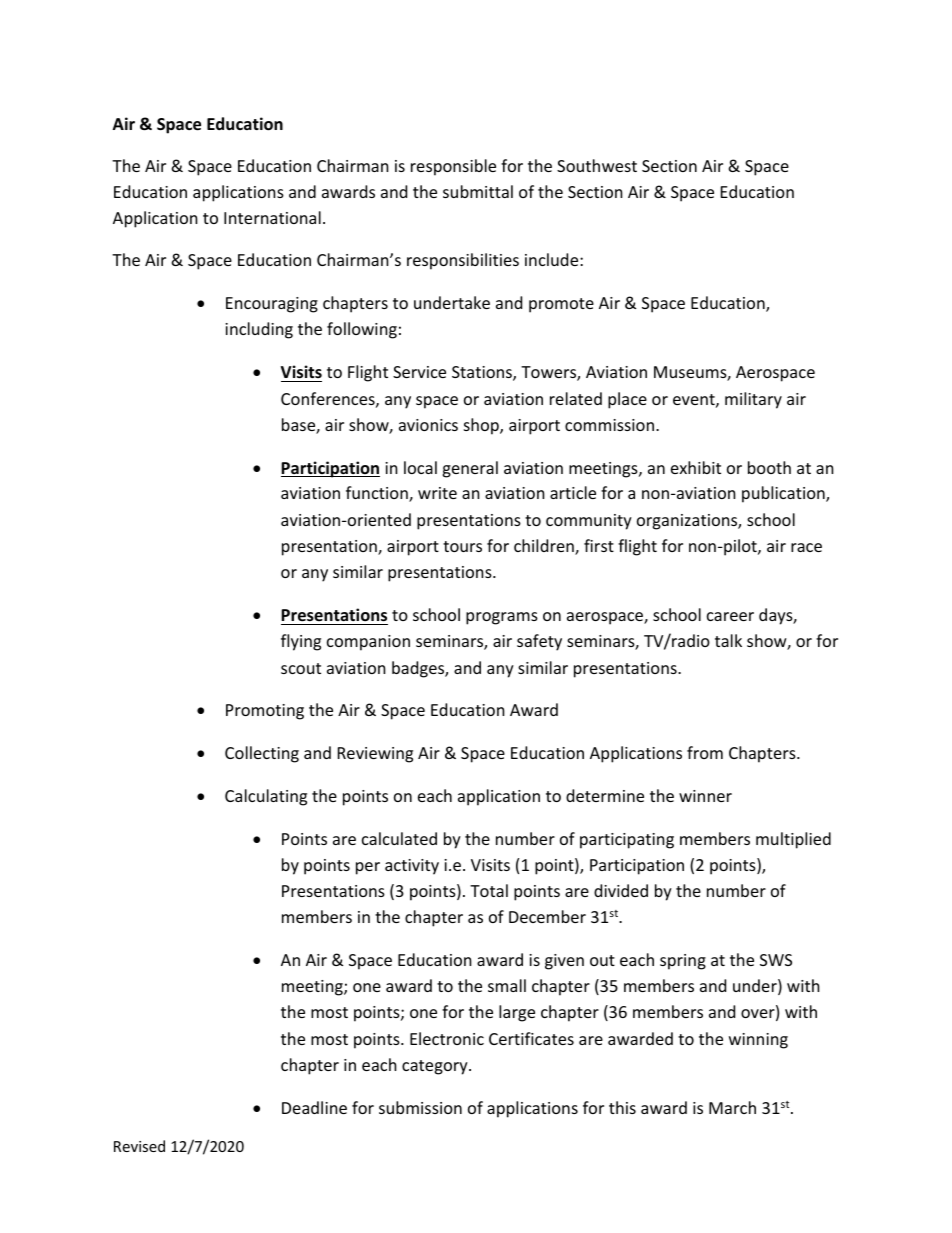  Describe the element at coordinates (272, 217) in the image. I see `International` at that location.
